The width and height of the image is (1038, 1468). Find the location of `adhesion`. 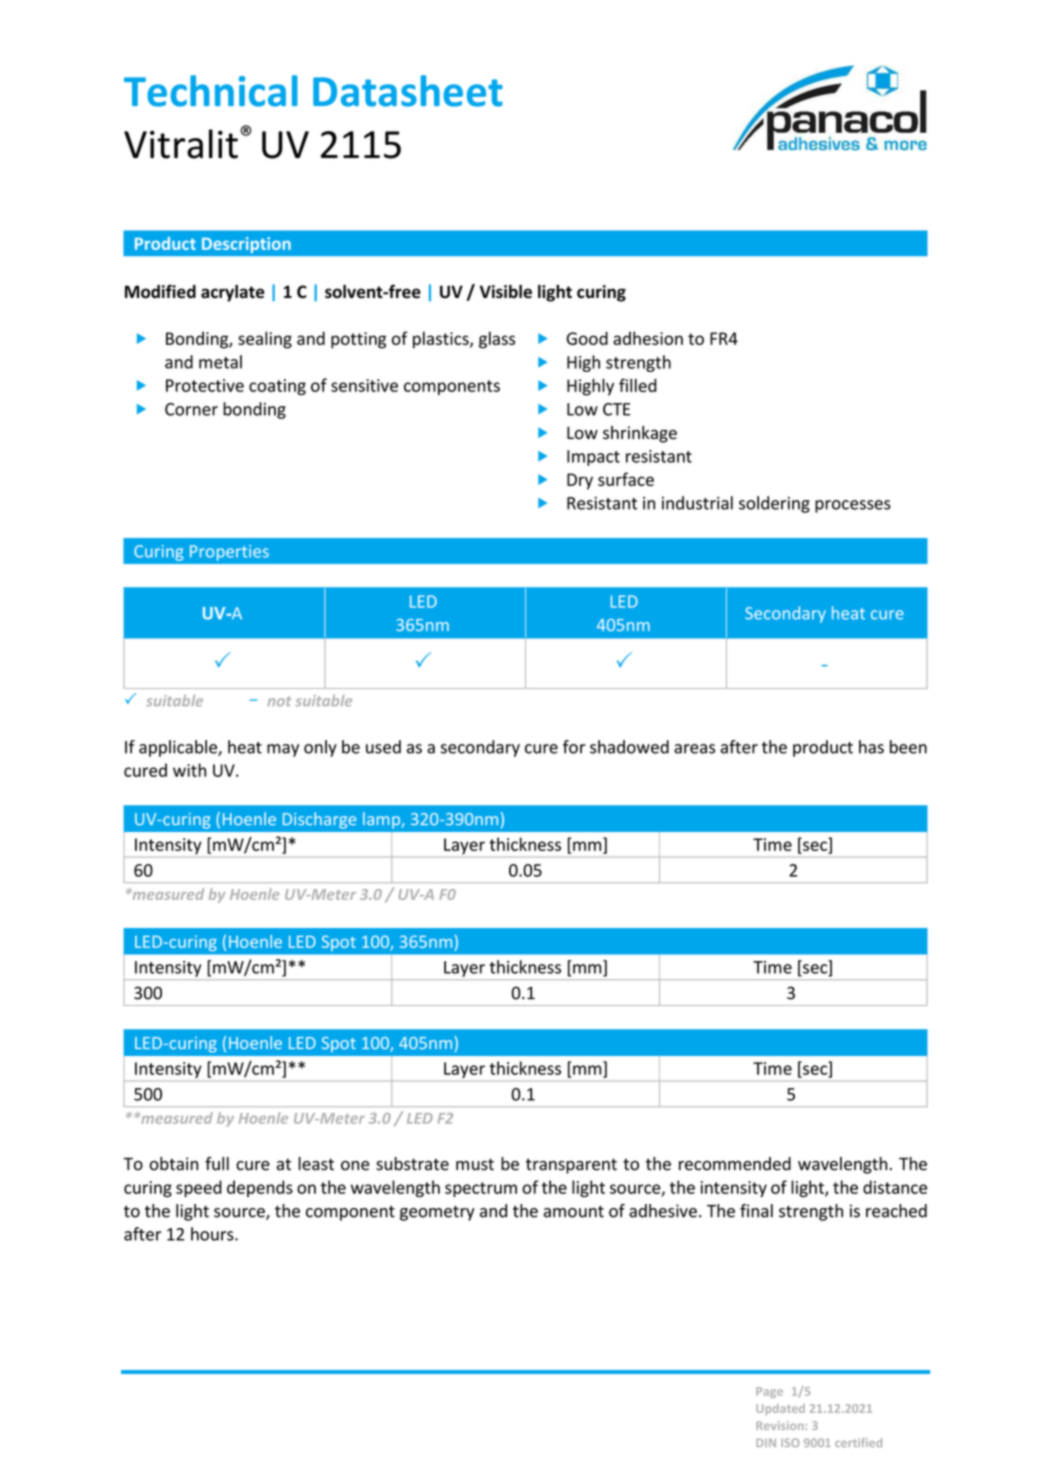

adhesion is located at coordinates (648, 338).
